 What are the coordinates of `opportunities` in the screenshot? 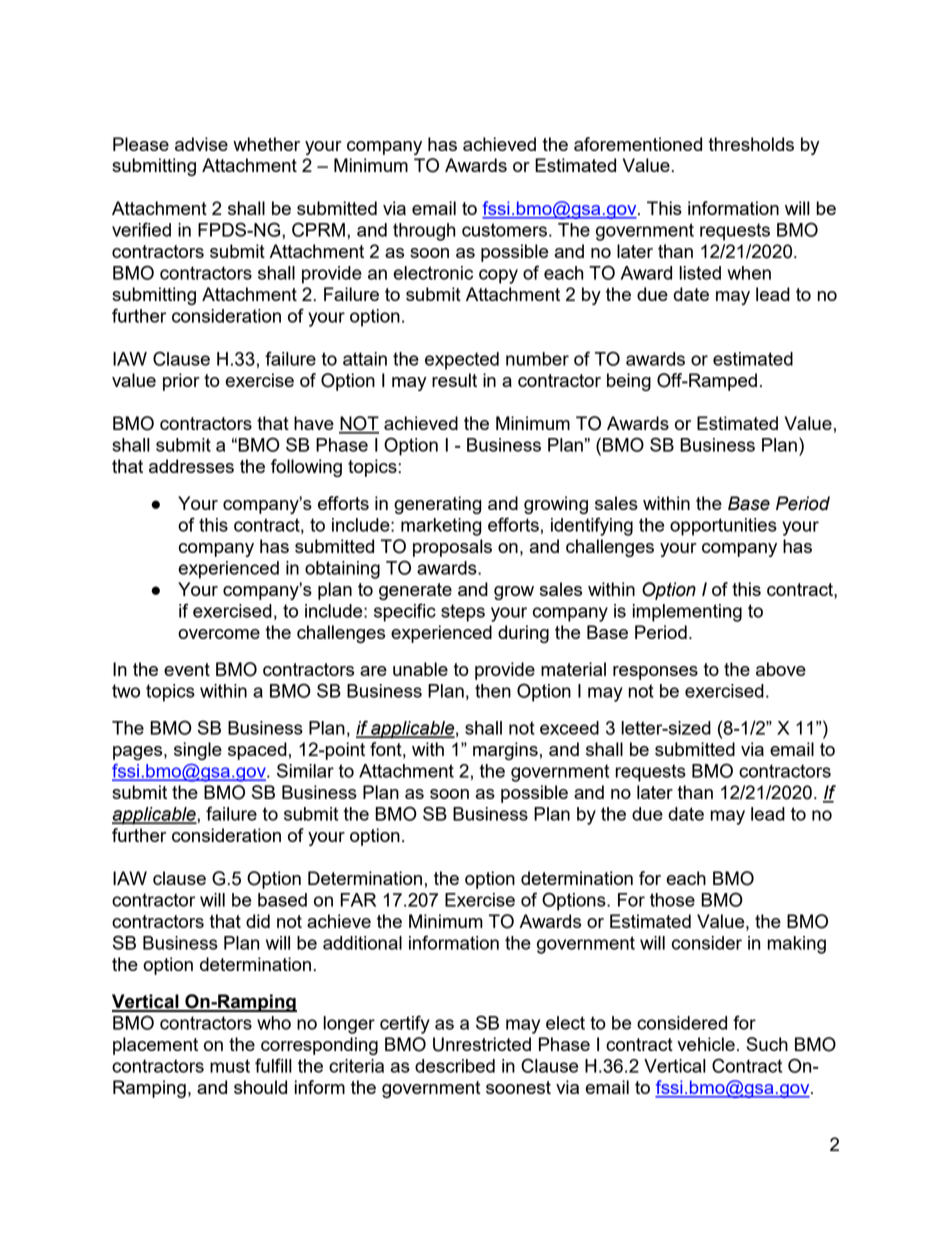 It's located at (723, 527).
